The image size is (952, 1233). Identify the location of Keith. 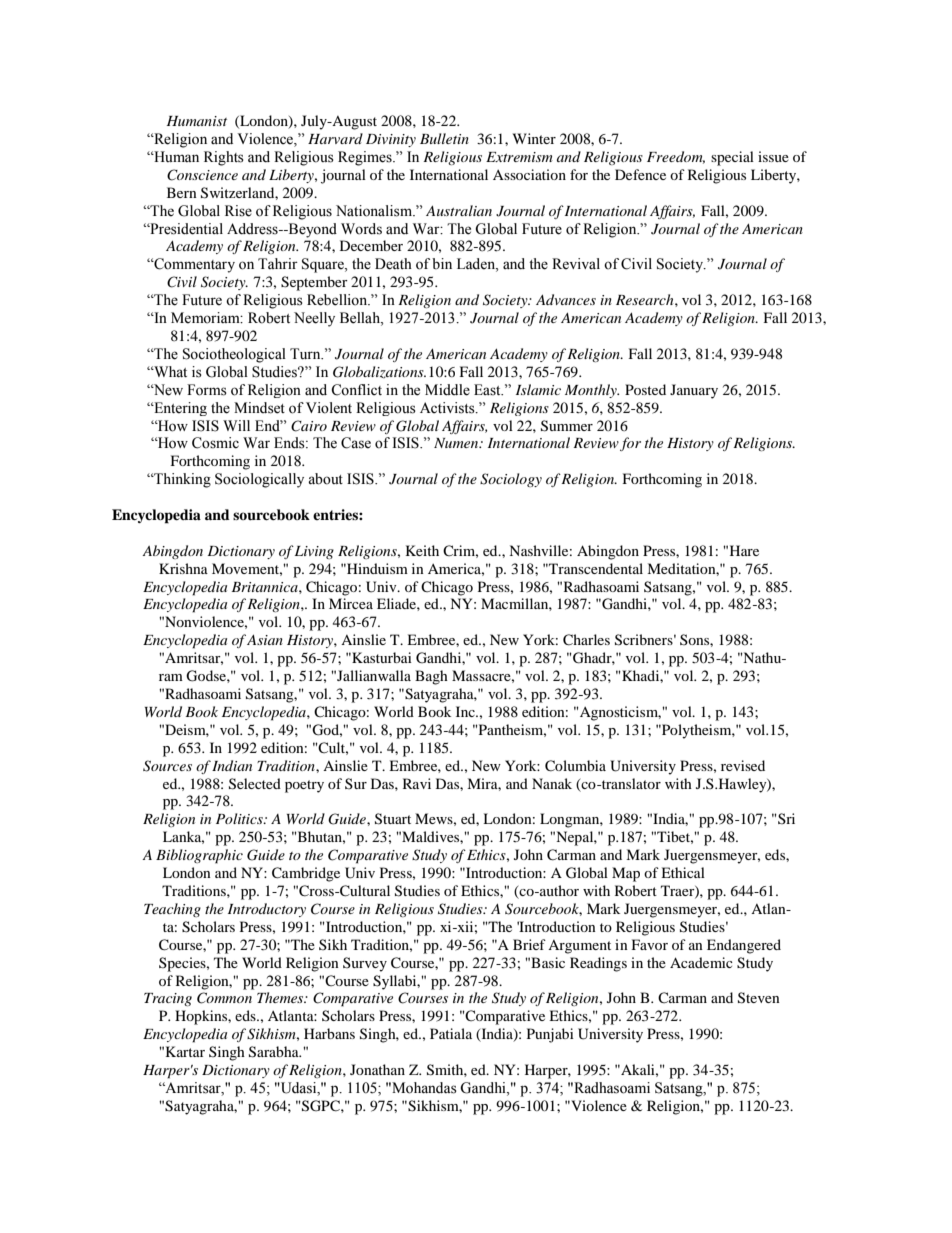
(422, 550).
